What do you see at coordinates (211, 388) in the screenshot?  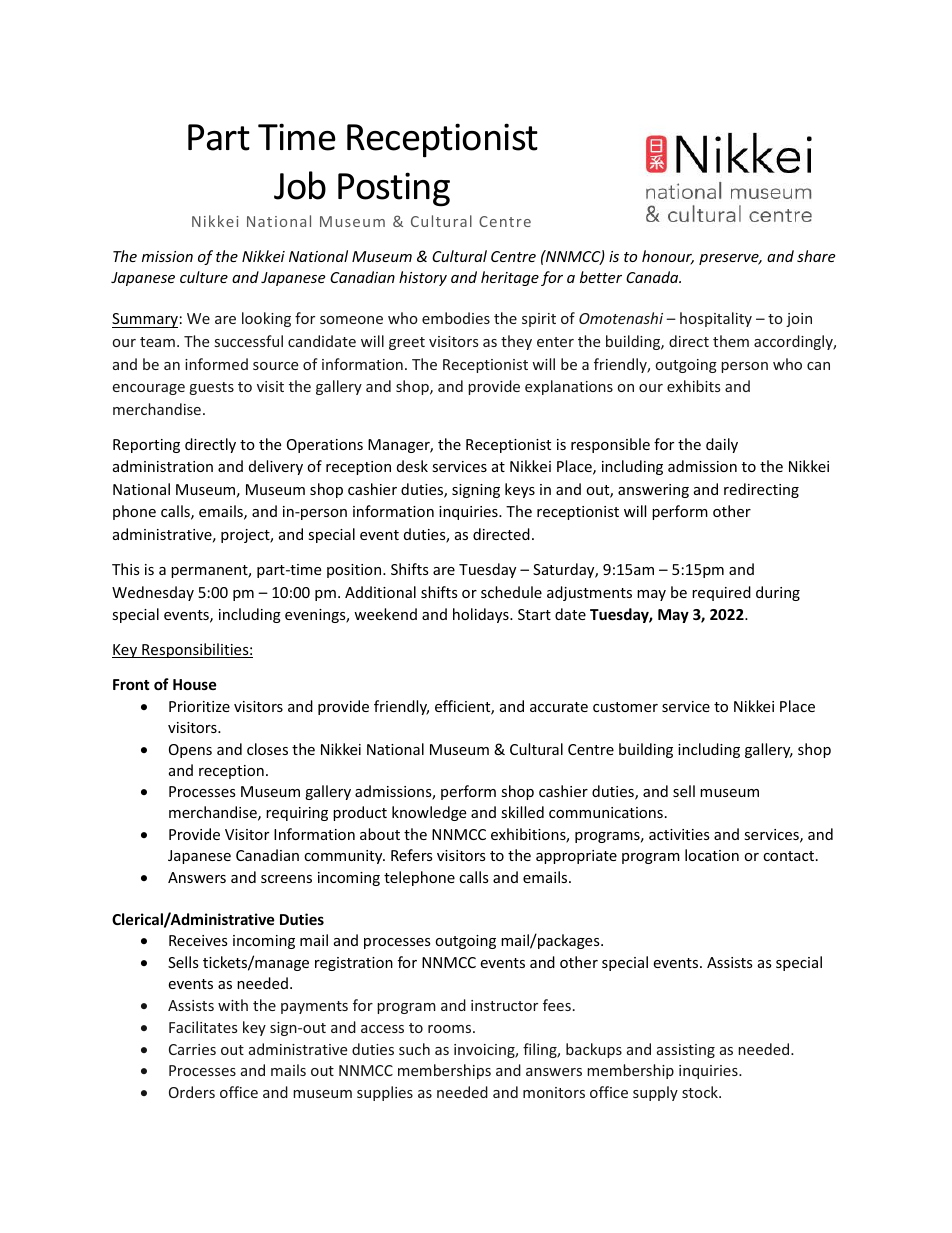 I see `guests` at bounding box center [211, 388].
